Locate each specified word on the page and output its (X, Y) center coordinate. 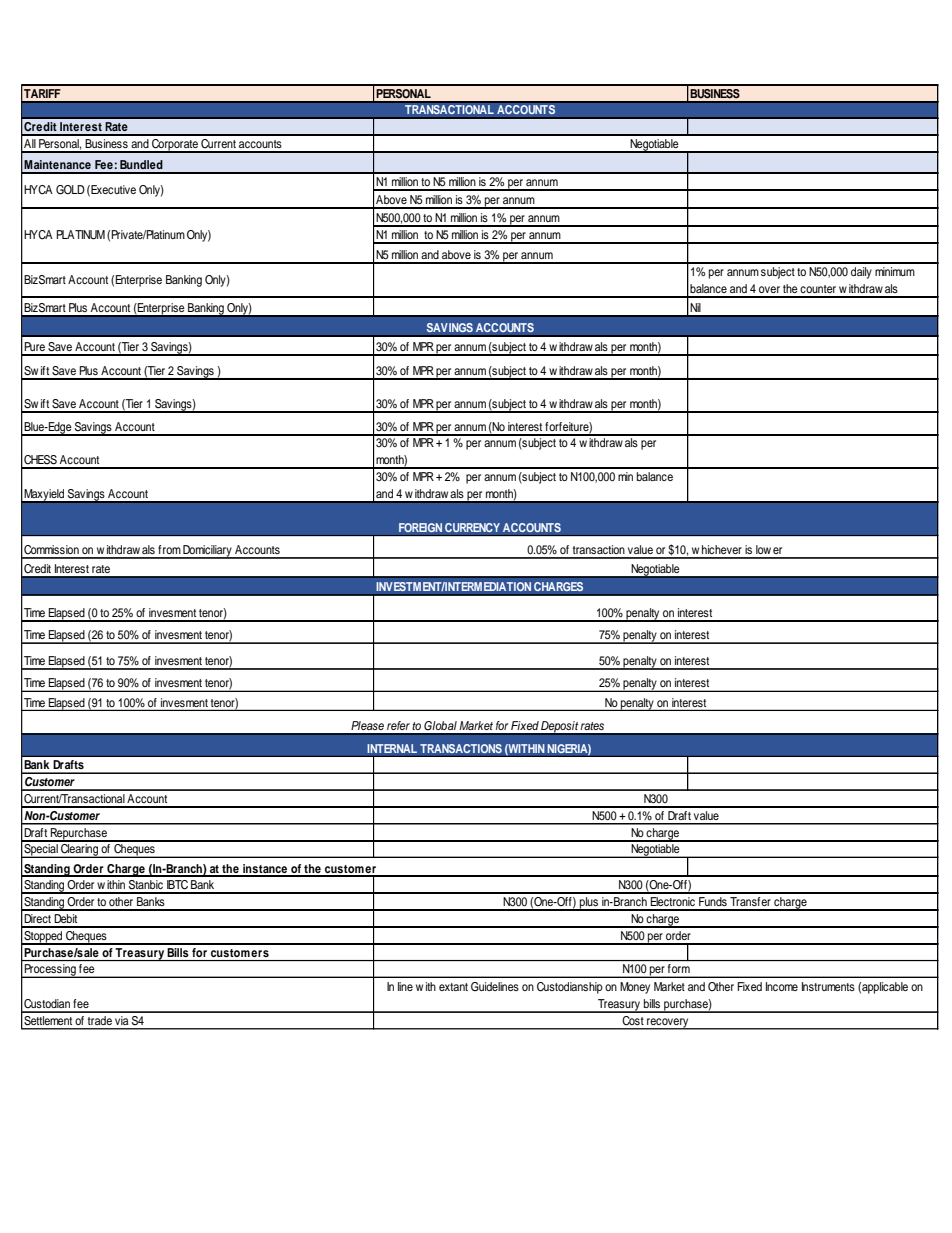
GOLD (70, 190)
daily (861, 273)
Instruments (828, 986)
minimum (895, 271)
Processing (50, 971)
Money (635, 988)
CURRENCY (472, 527)
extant (453, 987)
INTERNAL (392, 748)
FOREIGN (420, 527)
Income (782, 986)
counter (818, 289)
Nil (695, 307)
